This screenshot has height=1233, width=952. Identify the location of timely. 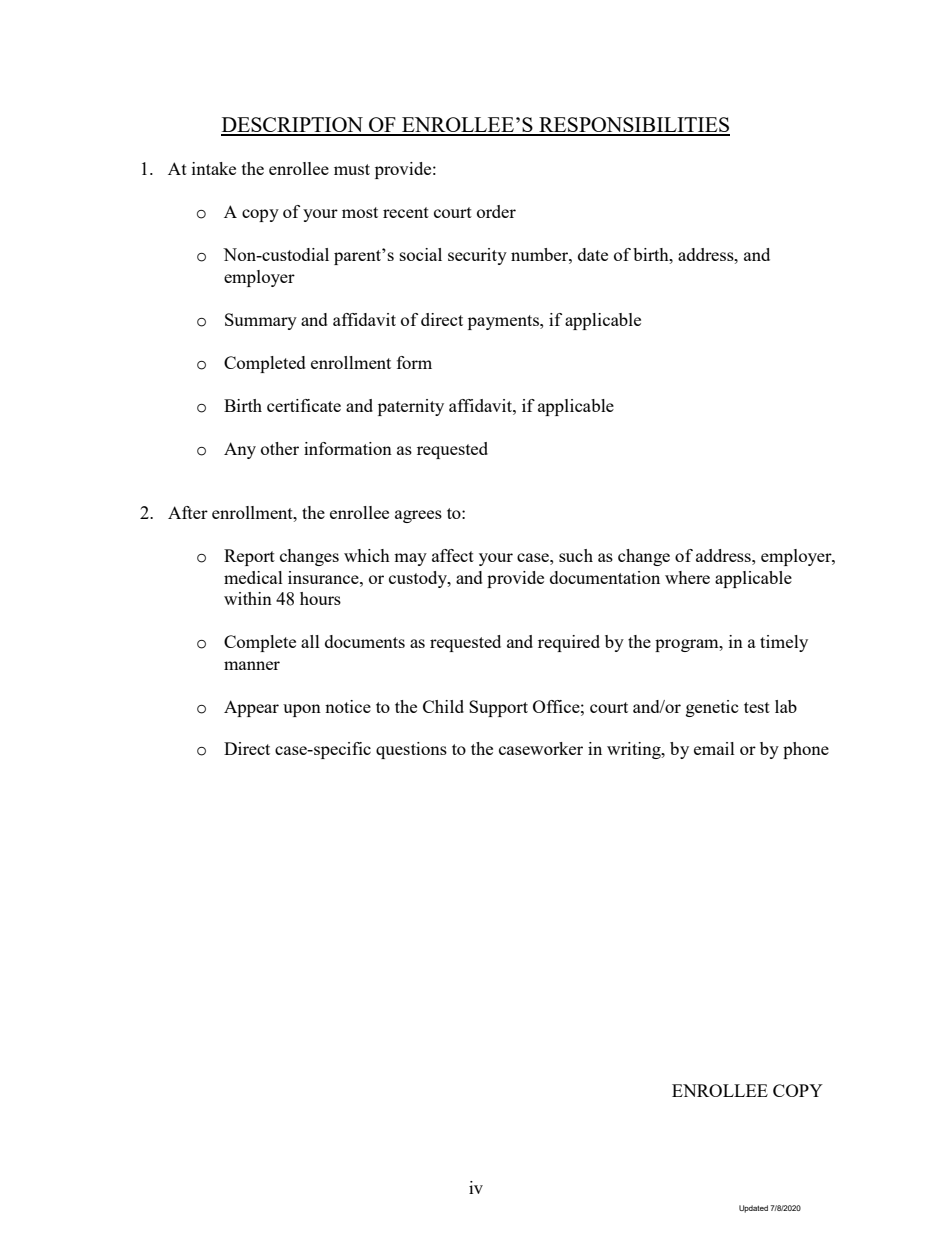
(784, 643).
